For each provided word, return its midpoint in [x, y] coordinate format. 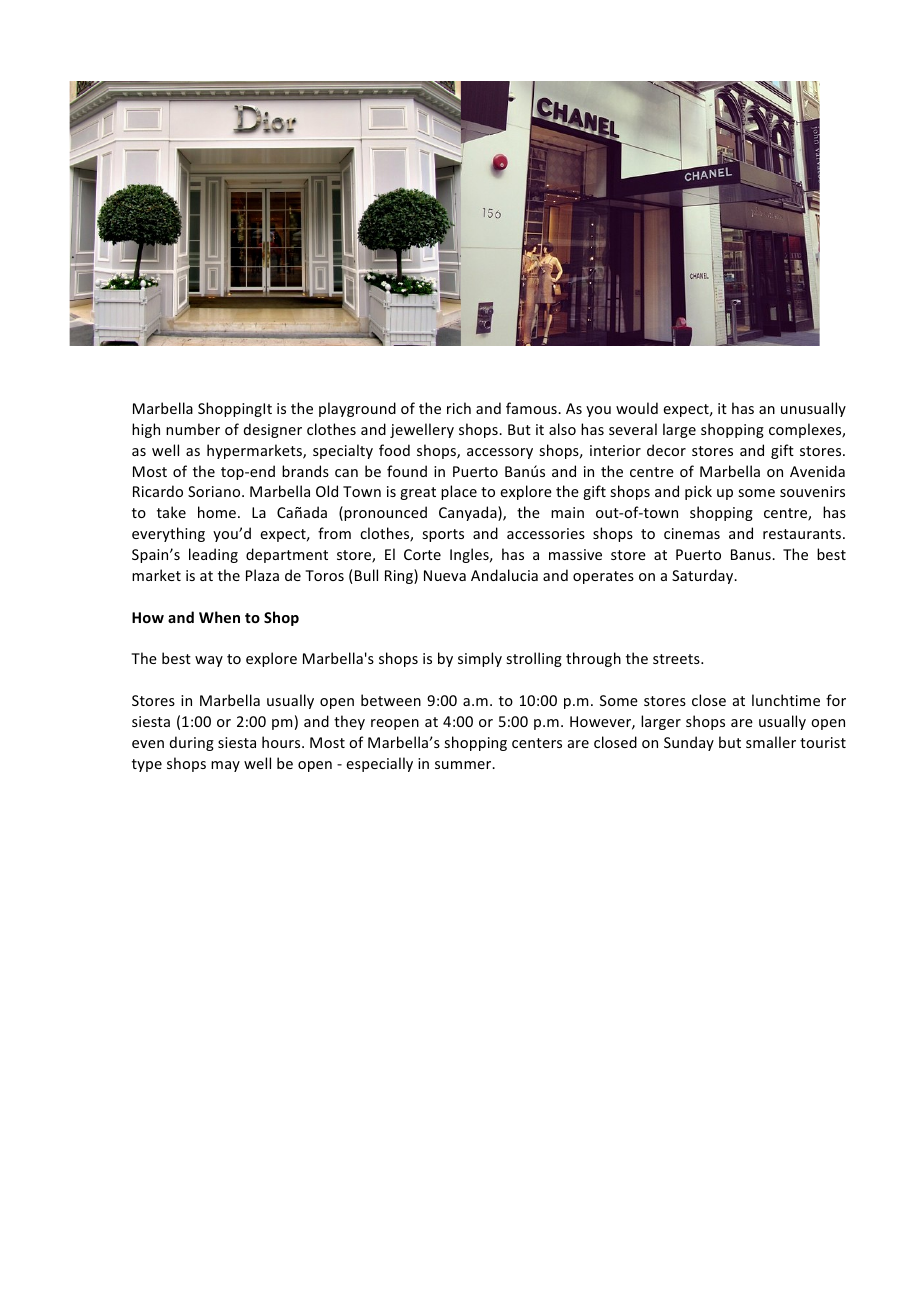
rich [459, 408]
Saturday [704, 576]
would [637, 408]
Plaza [262, 575]
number [193, 429]
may [225, 766]
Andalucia [504, 575]
